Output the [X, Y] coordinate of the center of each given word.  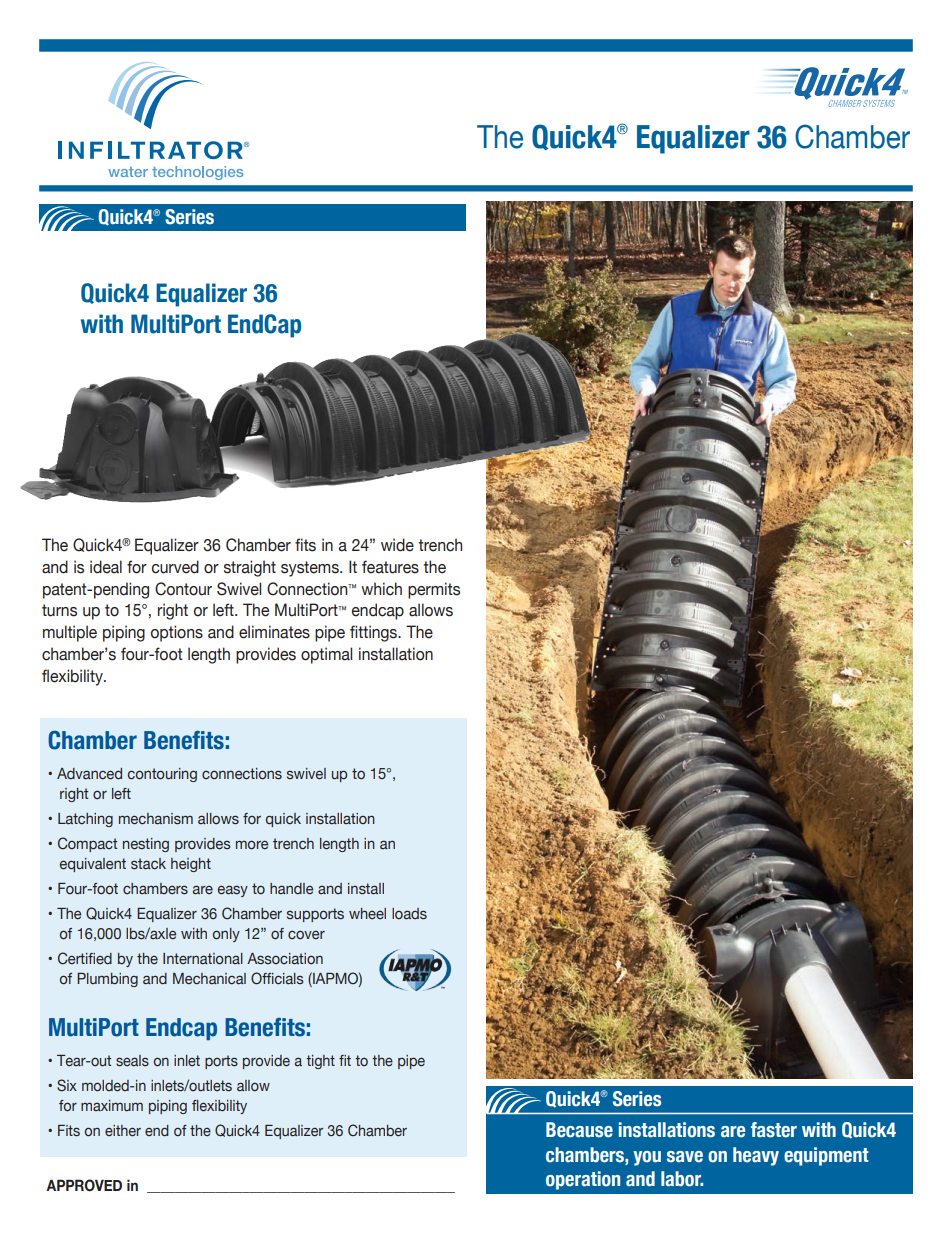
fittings [374, 633]
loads [409, 914]
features [390, 567]
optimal [326, 655]
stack [148, 864]
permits [434, 590]
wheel [367, 914]
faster [774, 1130]
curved [175, 567]
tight [320, 1062]
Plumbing [107, 980]
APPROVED [84, 1185]
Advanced [89, 774]
